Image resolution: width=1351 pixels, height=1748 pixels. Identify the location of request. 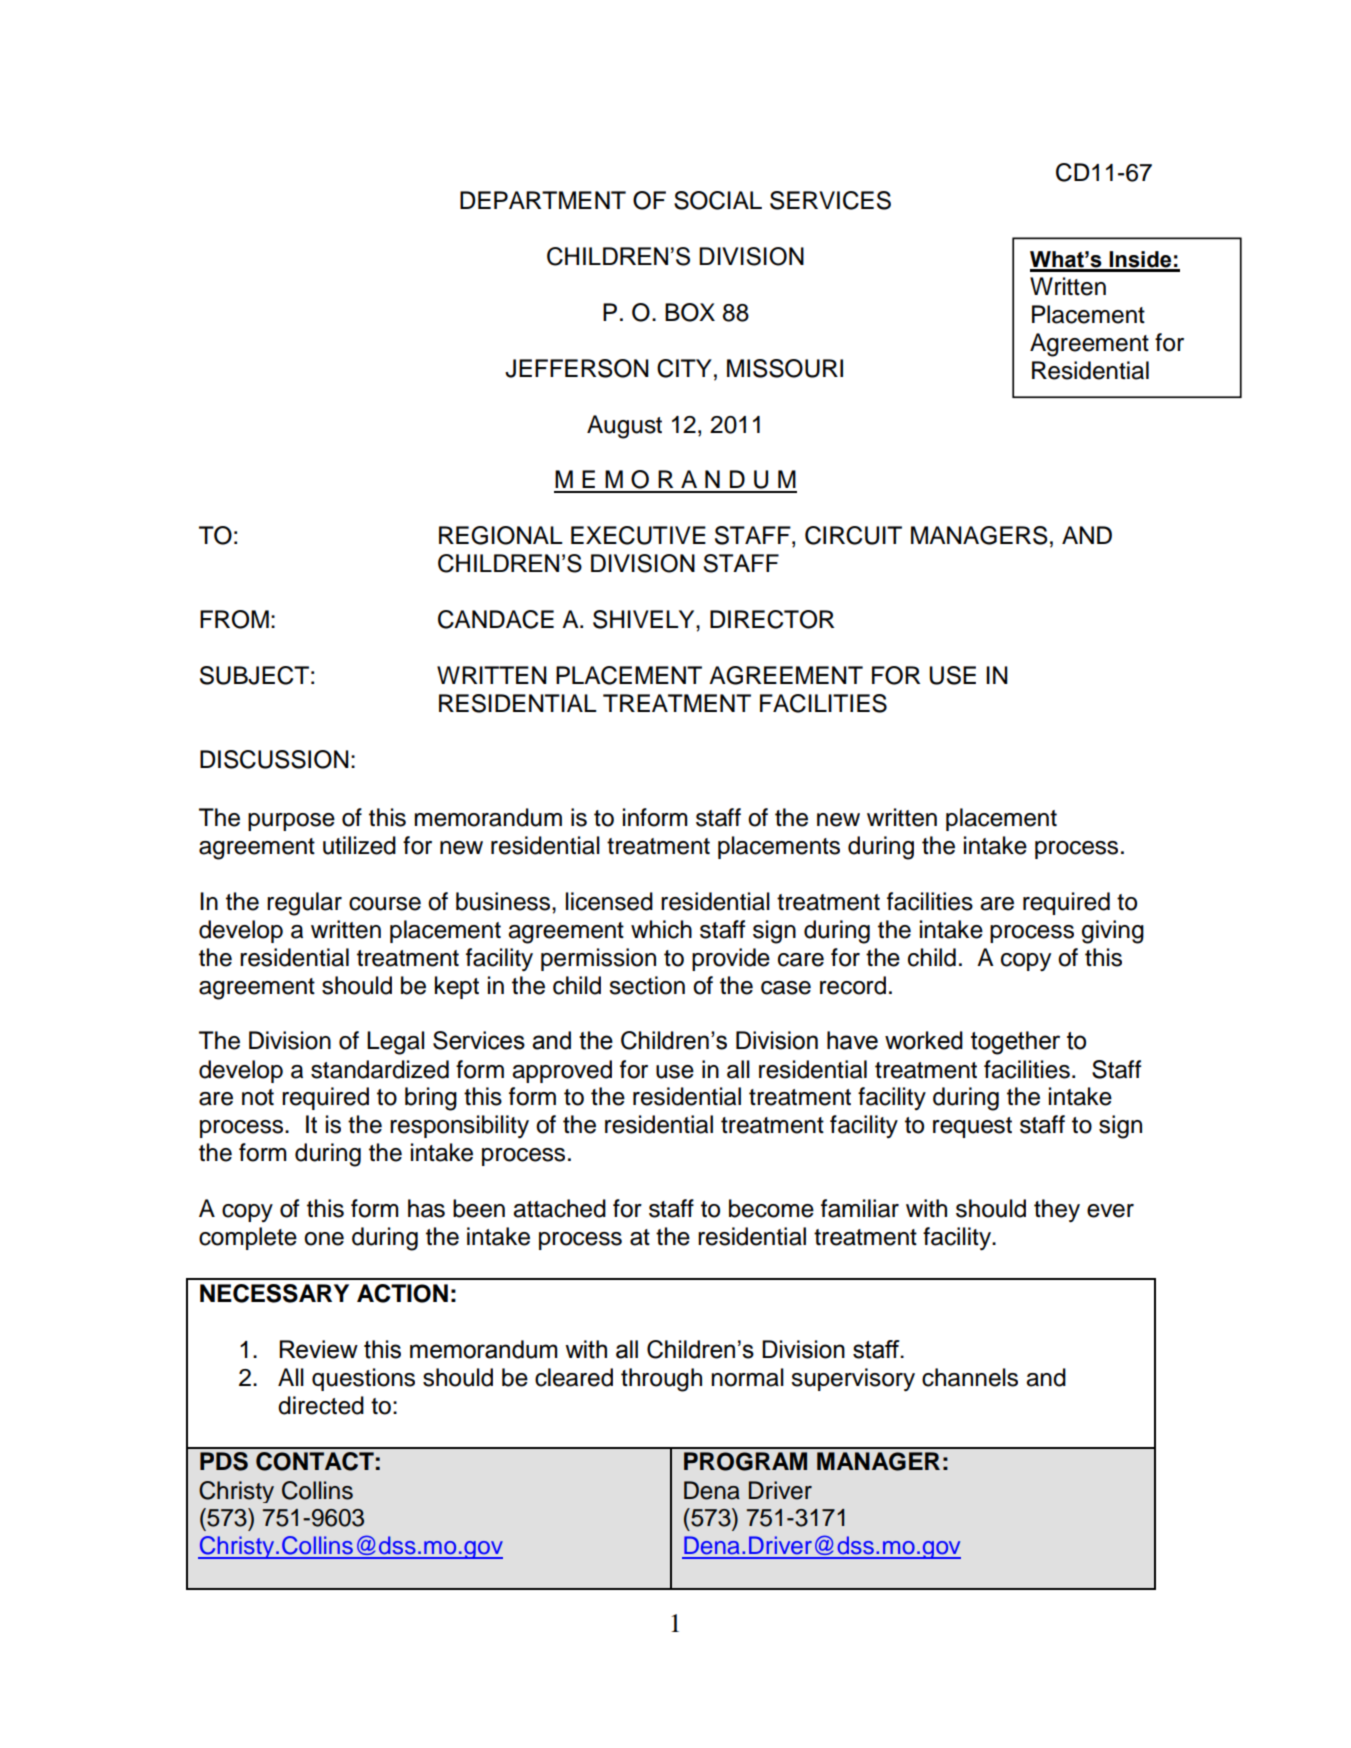
(972, 1127).
